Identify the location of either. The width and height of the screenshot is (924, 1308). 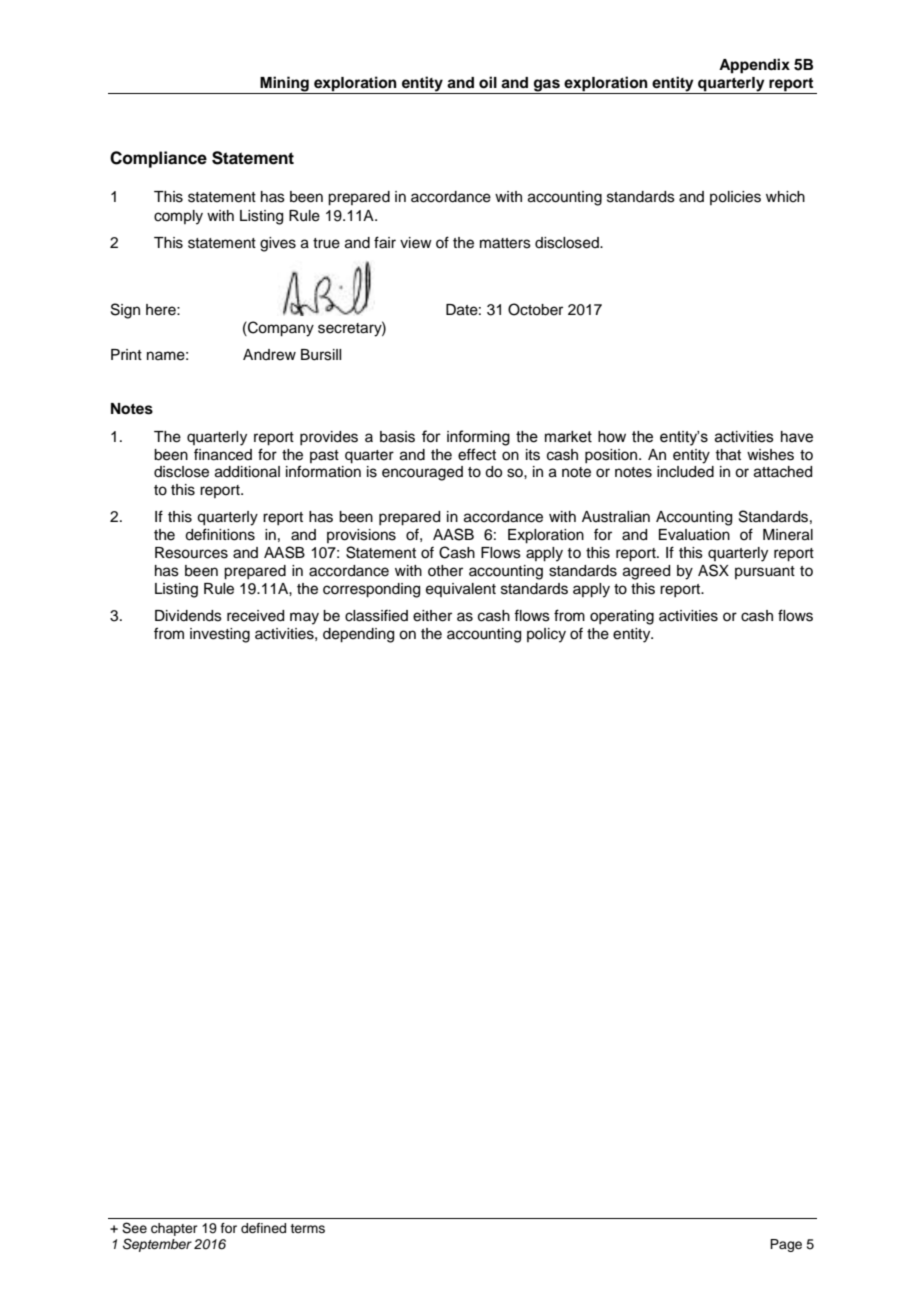
(432, 616).
